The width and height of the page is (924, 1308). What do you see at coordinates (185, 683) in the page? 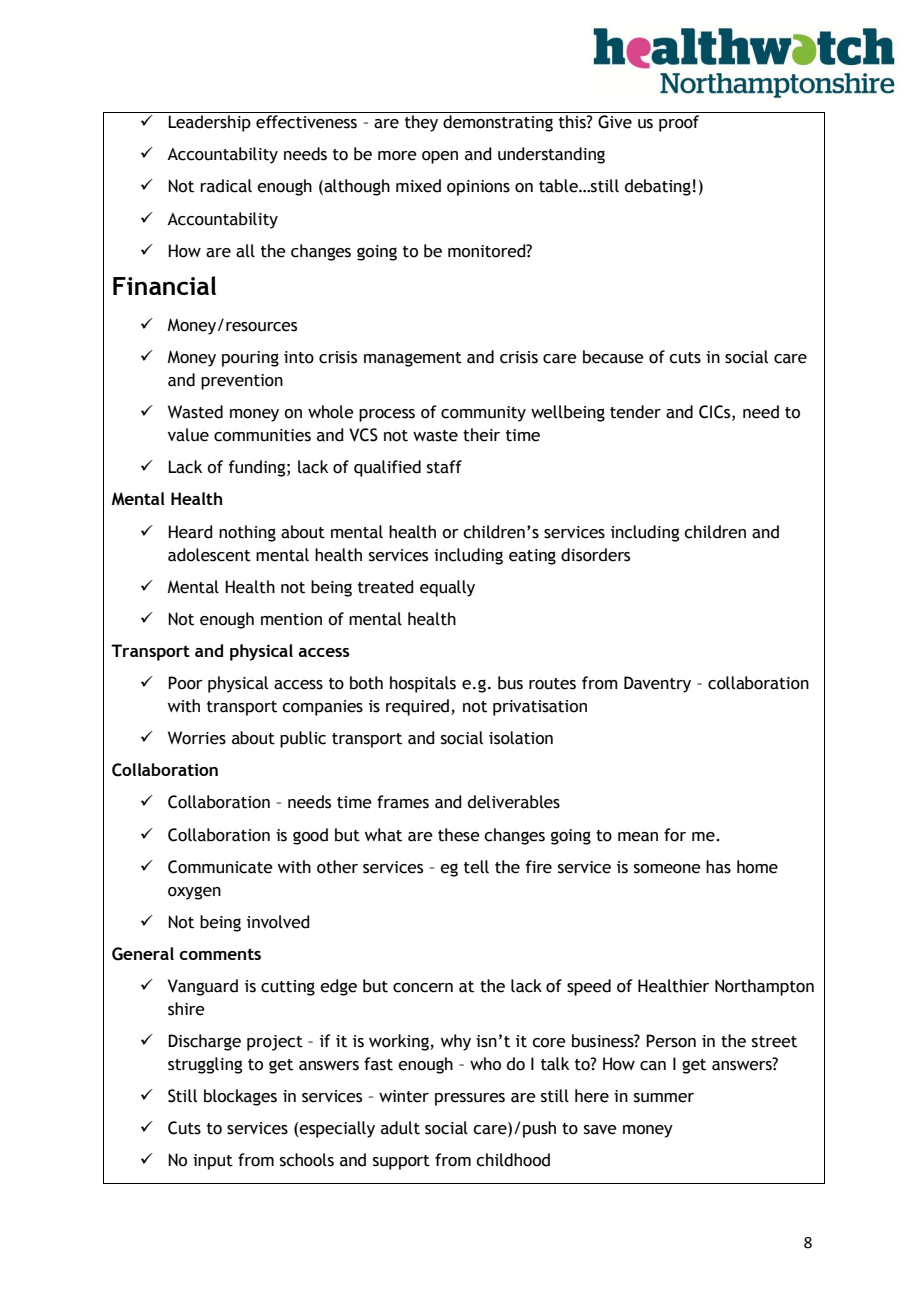
I see `Poor` at bounding box center [185, 683].
